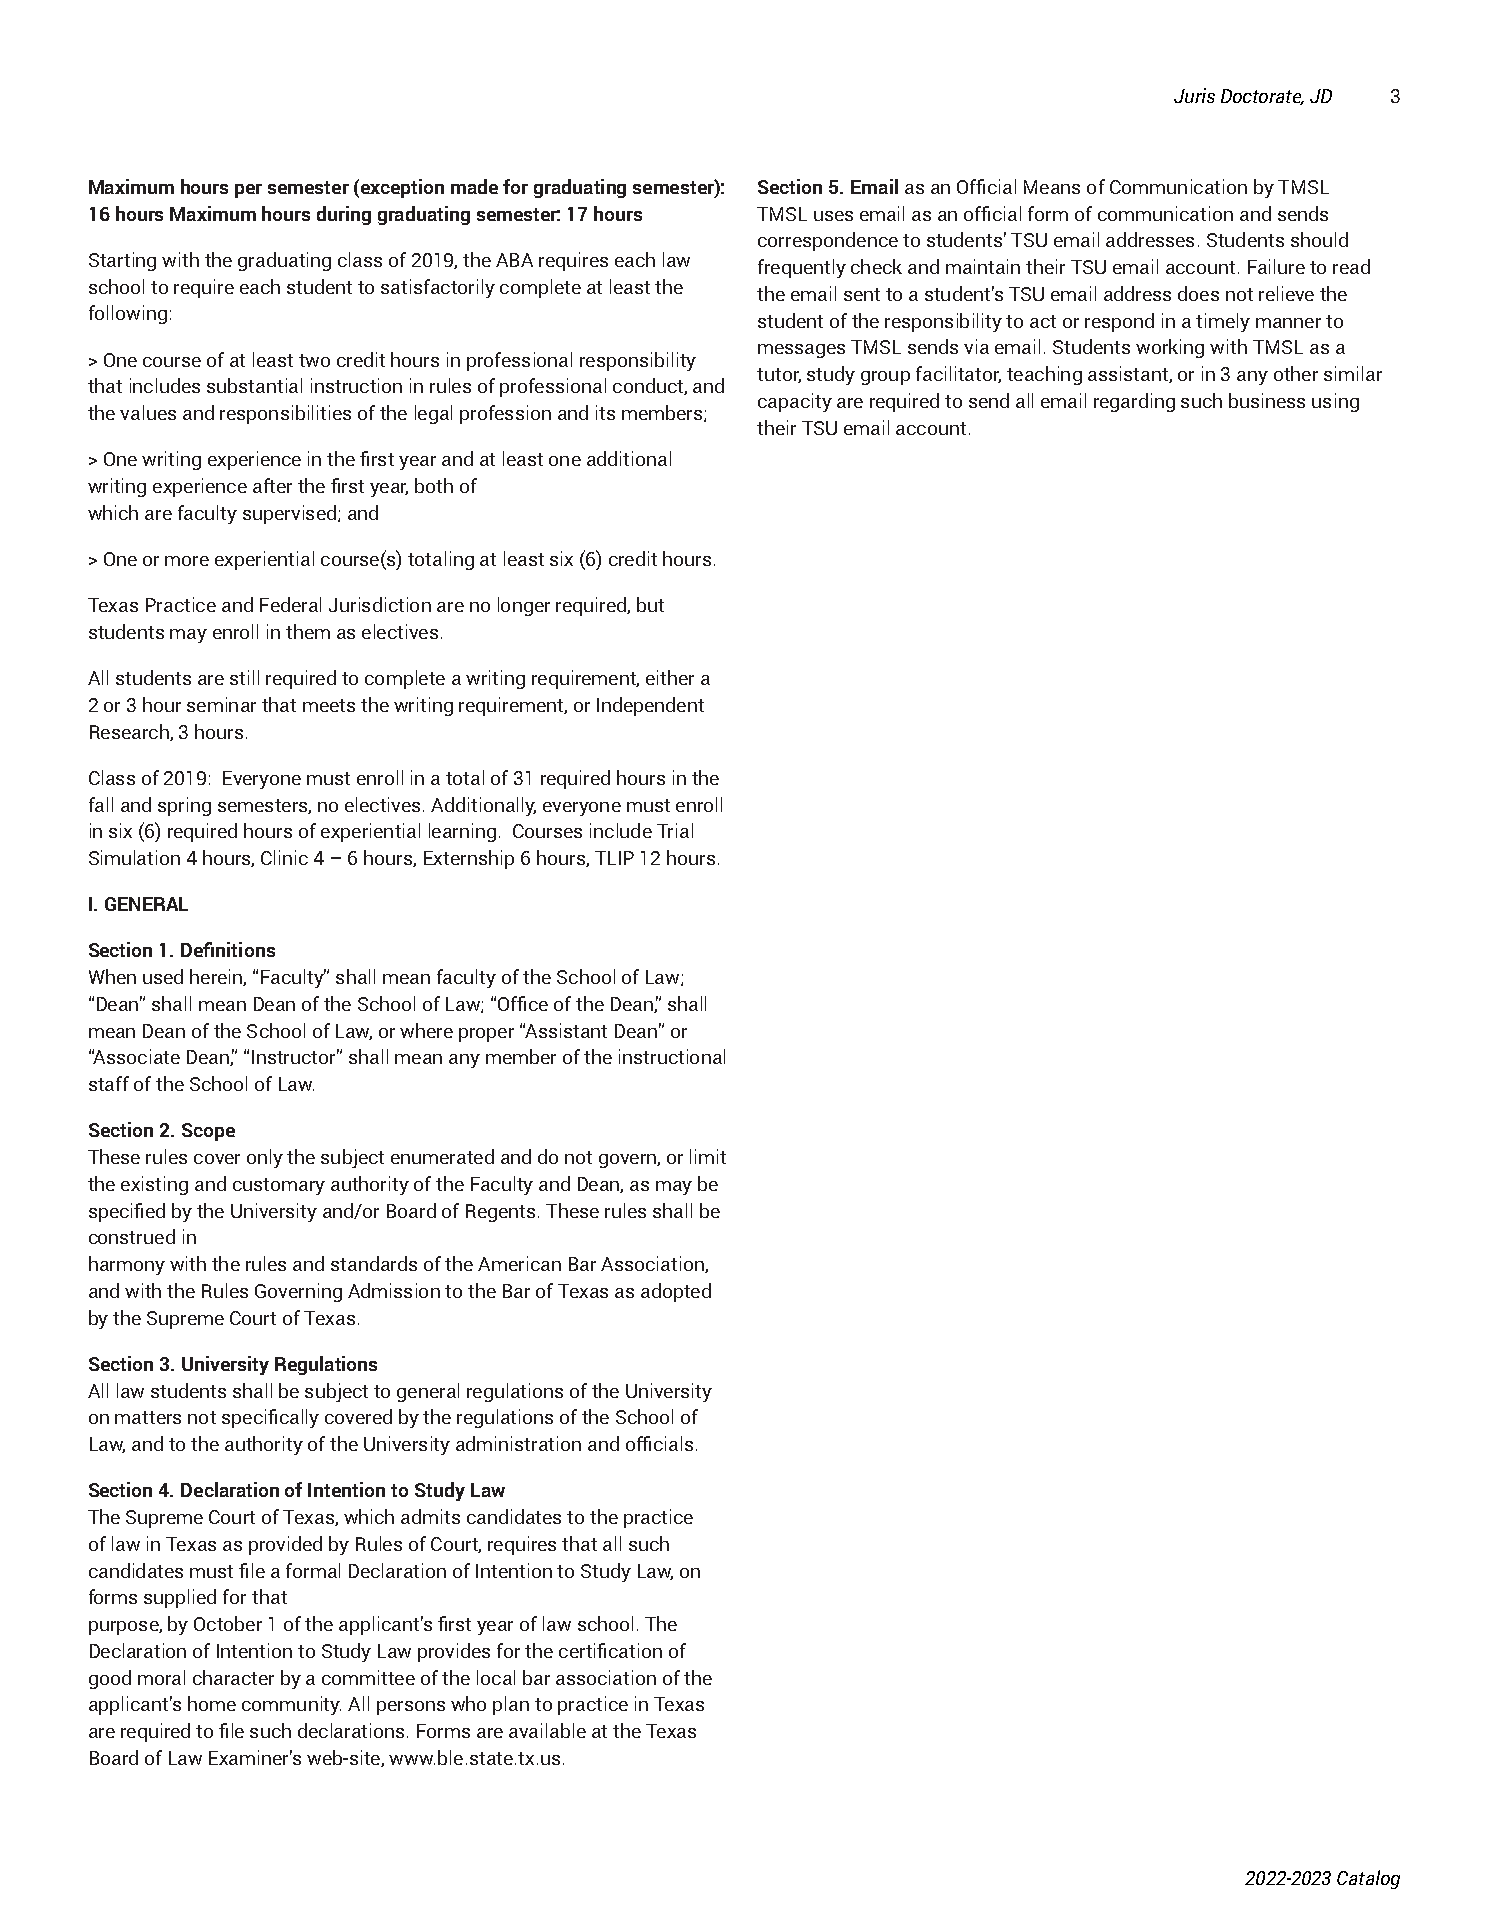 The height and width of the document is (1926, 1488). I want to click on uses, so click(833, 216).
